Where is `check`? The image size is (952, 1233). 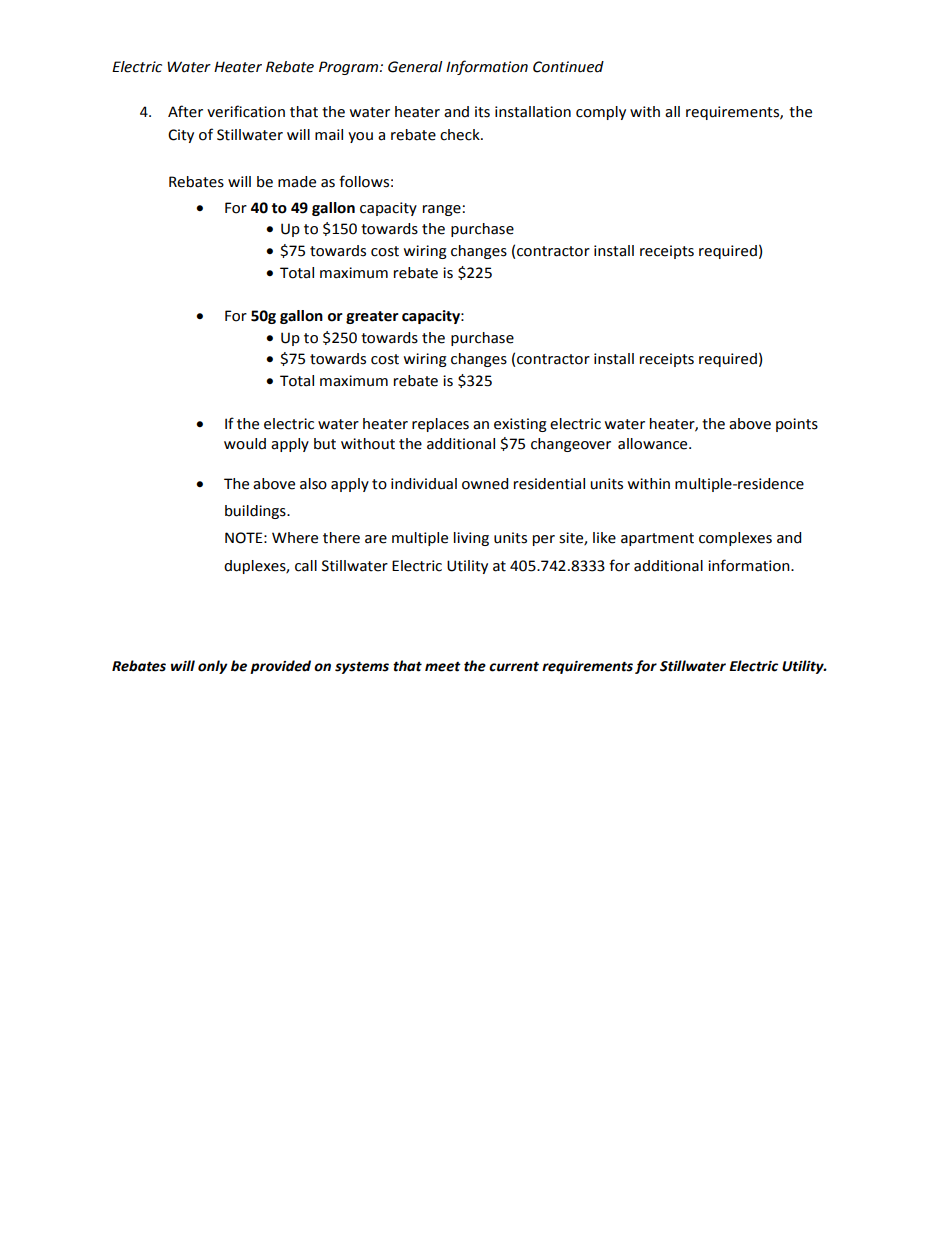
check is located at coordinates (461, 135).
